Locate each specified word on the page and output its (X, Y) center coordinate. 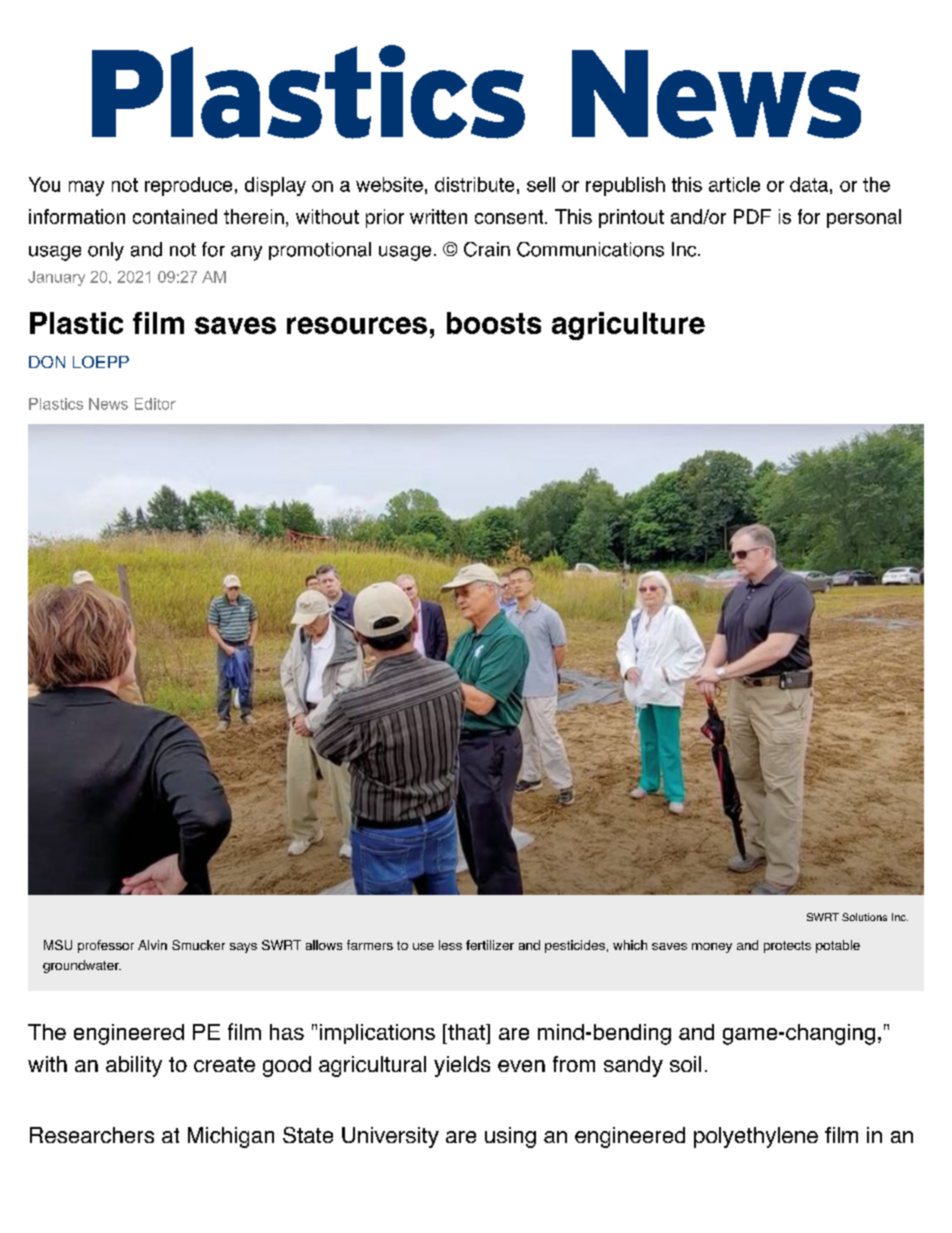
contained (175, 216)
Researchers (92, 1135)
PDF (752, 216)
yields (462, 1066)
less (450, 945)
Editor (155, 404)
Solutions (864, 917)
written (438, 216)
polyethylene (756, 1137)
